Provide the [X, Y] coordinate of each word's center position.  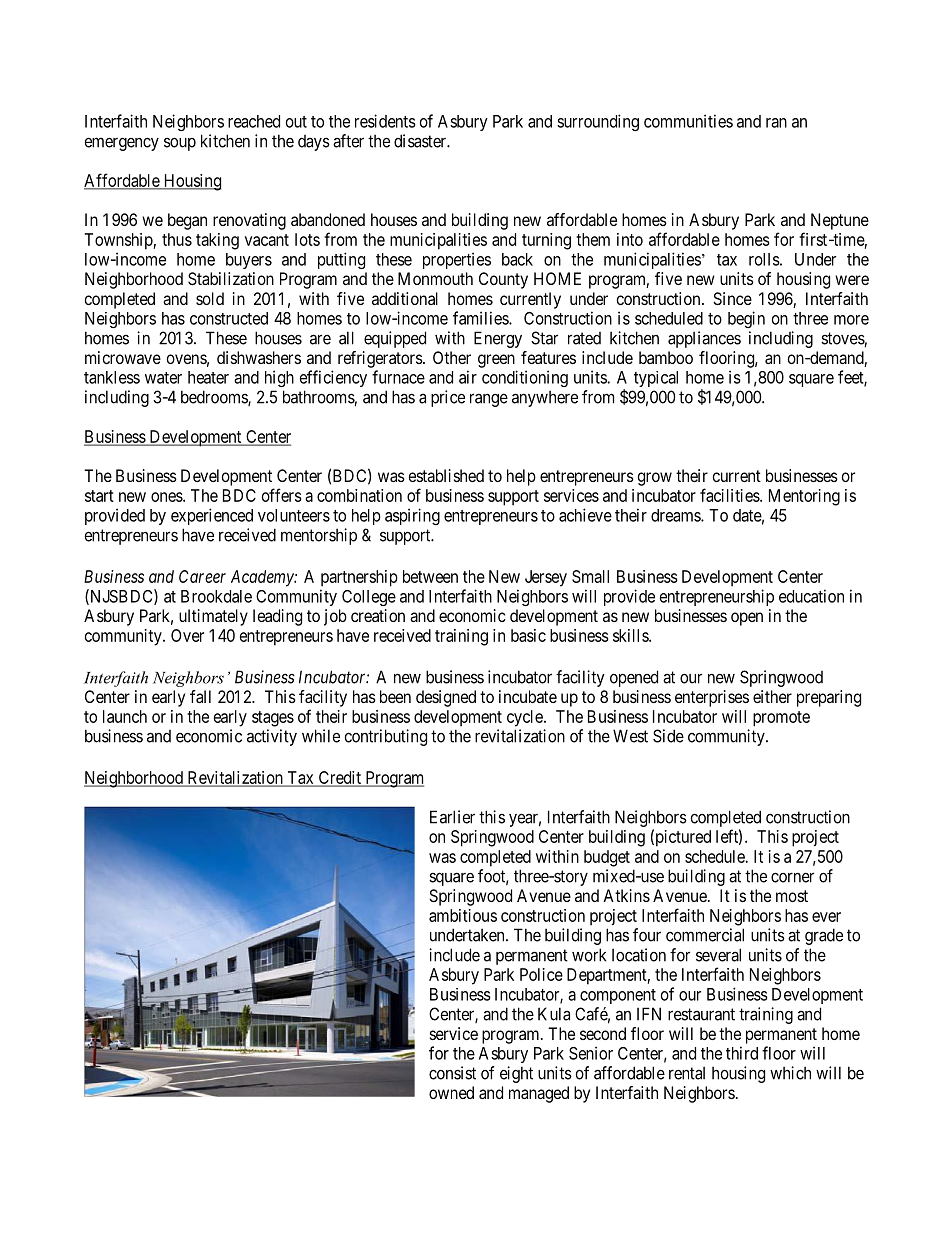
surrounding [598, 122]
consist [452, 1073]
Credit [339, 779]
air [468, 377]
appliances [704, 339]
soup [180, 144]
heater [208, 377]
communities [688, 121]
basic [528, 635]
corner [792, 877]
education [811, 596]
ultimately [213, 617]
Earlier [452, 817]
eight [516, 1074]
